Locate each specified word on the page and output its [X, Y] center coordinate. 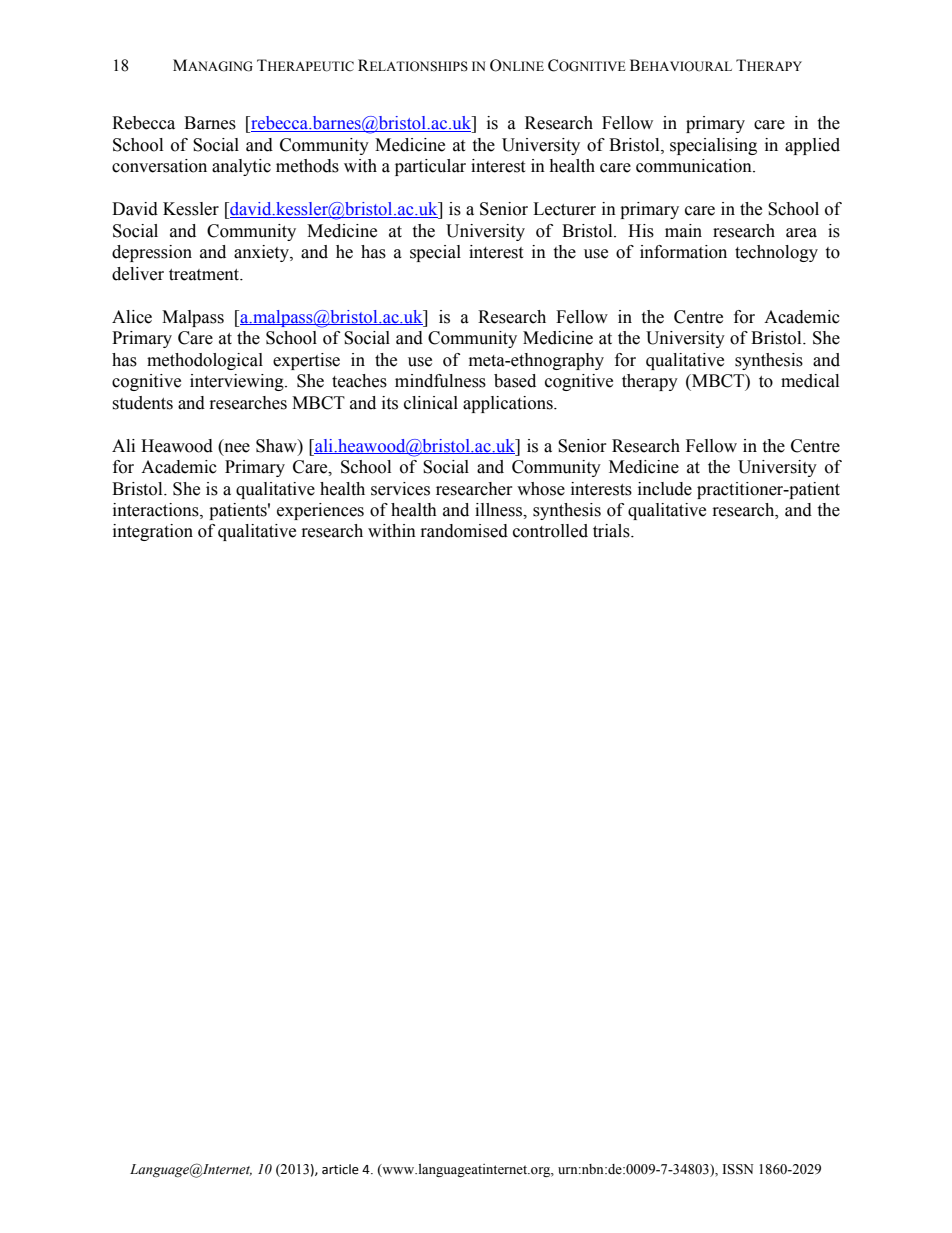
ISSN [737, 1169]
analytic [241, 167]
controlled [550, 531]
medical [810, 381]
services [400, 489]
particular [430, 167]
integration [153, 532]
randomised [464, 531]
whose [541, 489]
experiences [320, 511]
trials [612, 531]
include [665, 489]
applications [509, 404]
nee [236, 446]
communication [695, 166]
